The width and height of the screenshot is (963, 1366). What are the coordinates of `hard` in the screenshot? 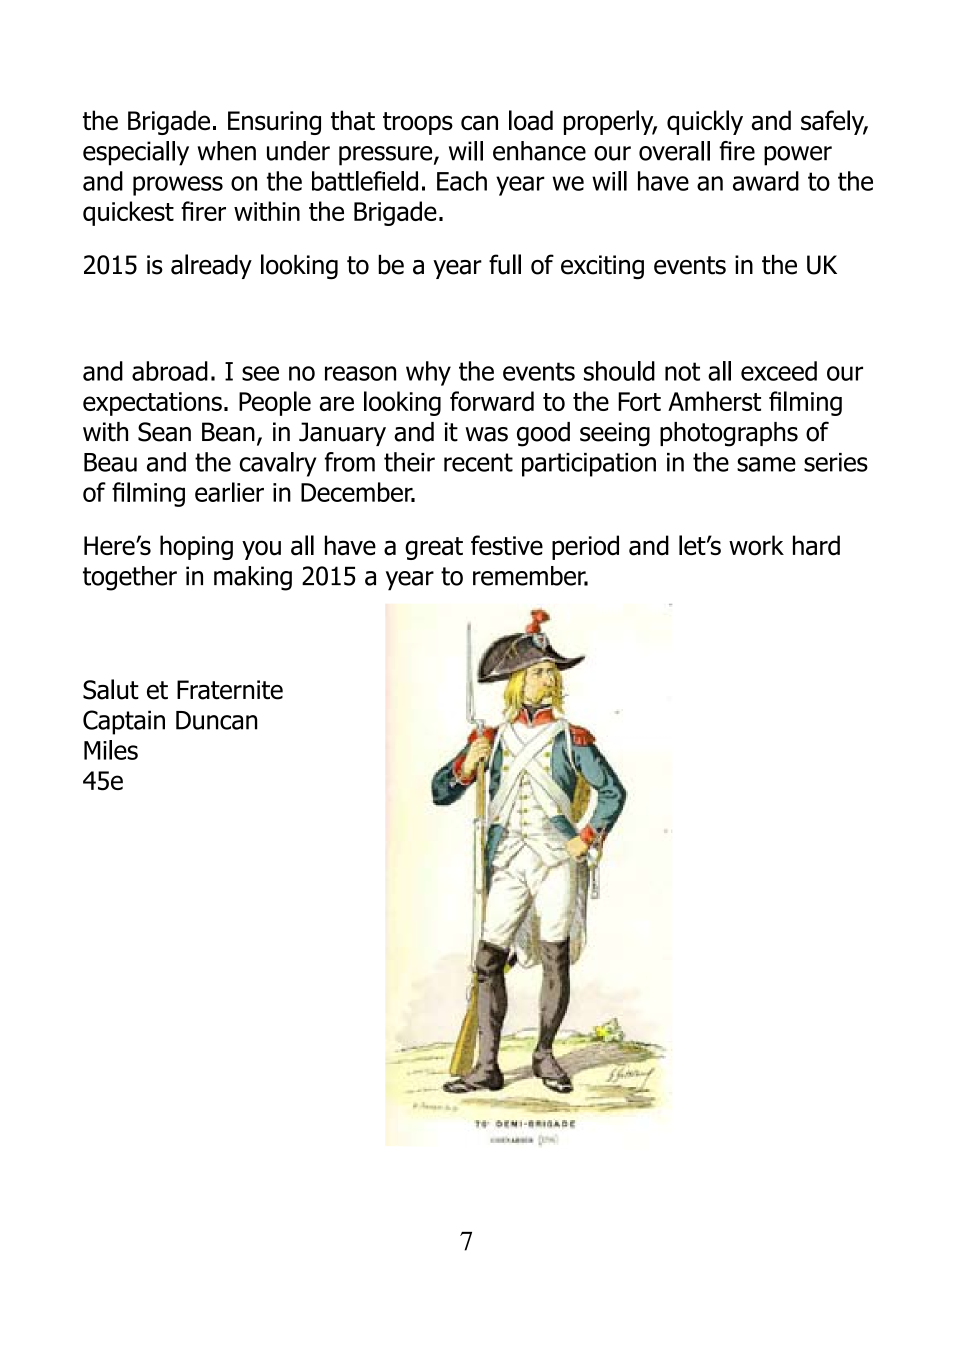 It's located at (816, 545).
